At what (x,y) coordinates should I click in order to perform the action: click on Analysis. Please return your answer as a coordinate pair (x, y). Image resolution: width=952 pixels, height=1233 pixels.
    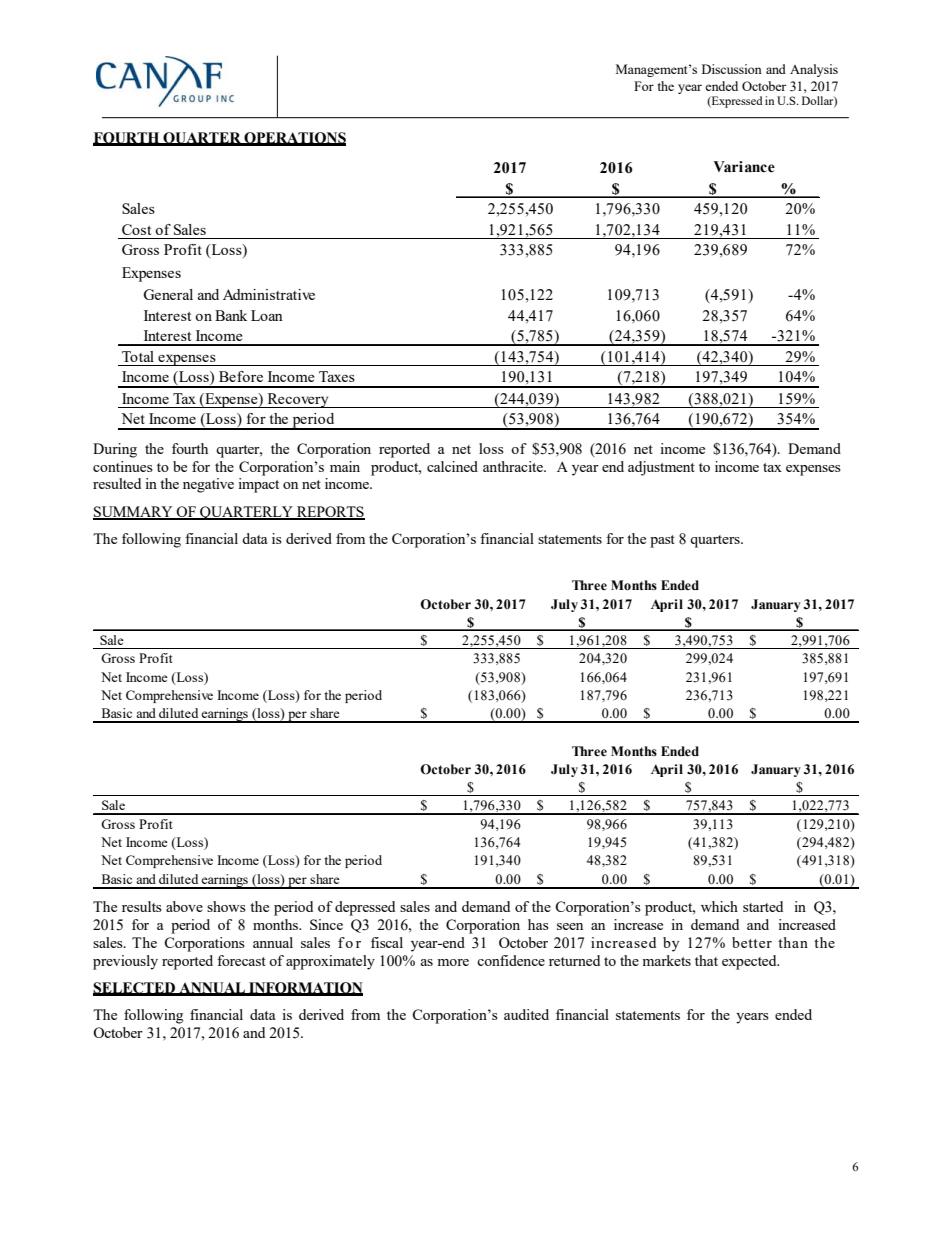
    Looking at the image, I should click on (814, 70).
